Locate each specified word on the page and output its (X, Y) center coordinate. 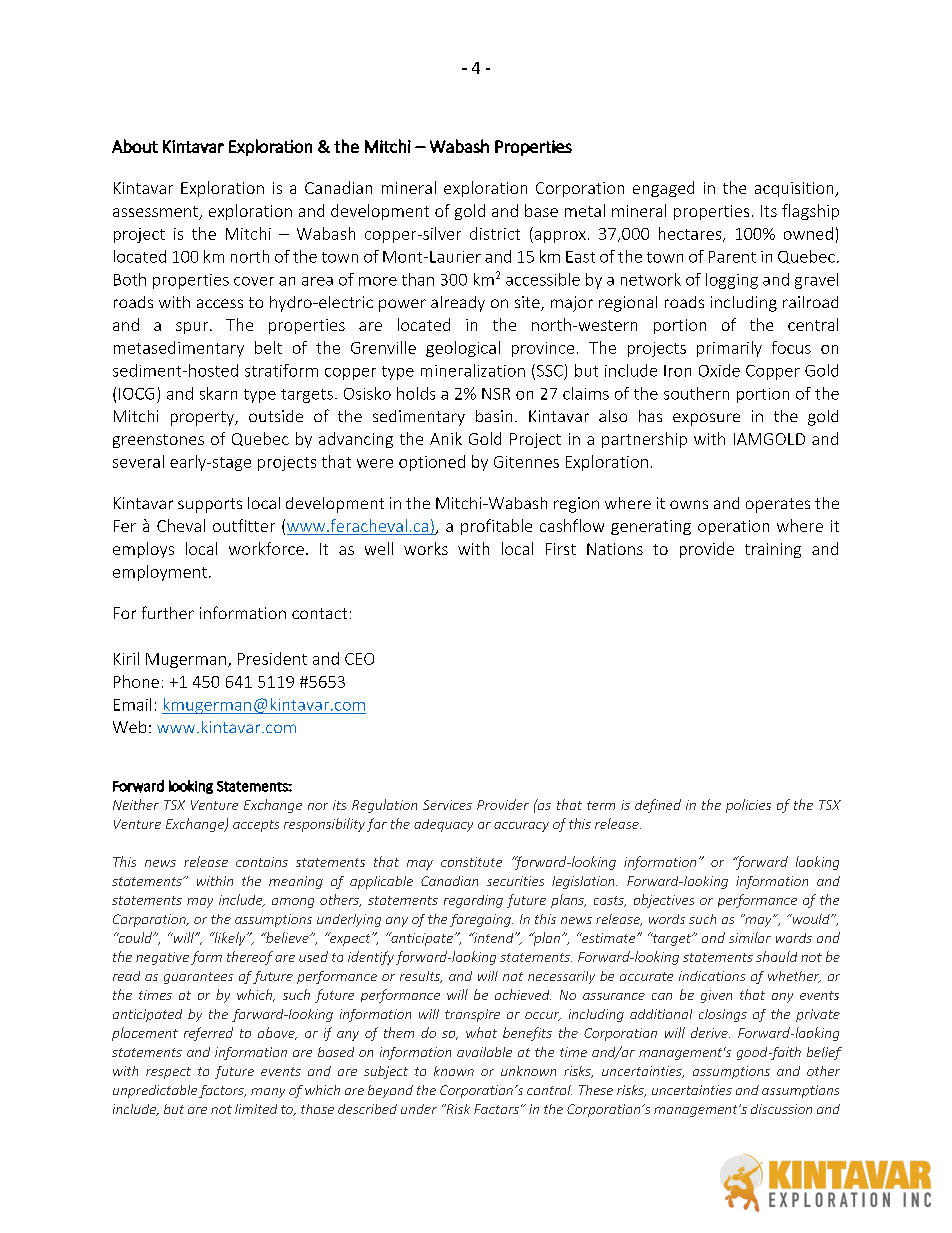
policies (748, 806)
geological (463, 349)
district (495, 233)
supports (210, 505)
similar (750, 937)
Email (132, 704)
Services (447, 805)
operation (733, 527)
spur (193, 328)
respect (168, 1073)
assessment (155, 211)
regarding (473, 901)
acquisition (795, 189)
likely (230, 939)
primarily (729, 349)
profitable (496, 527)
